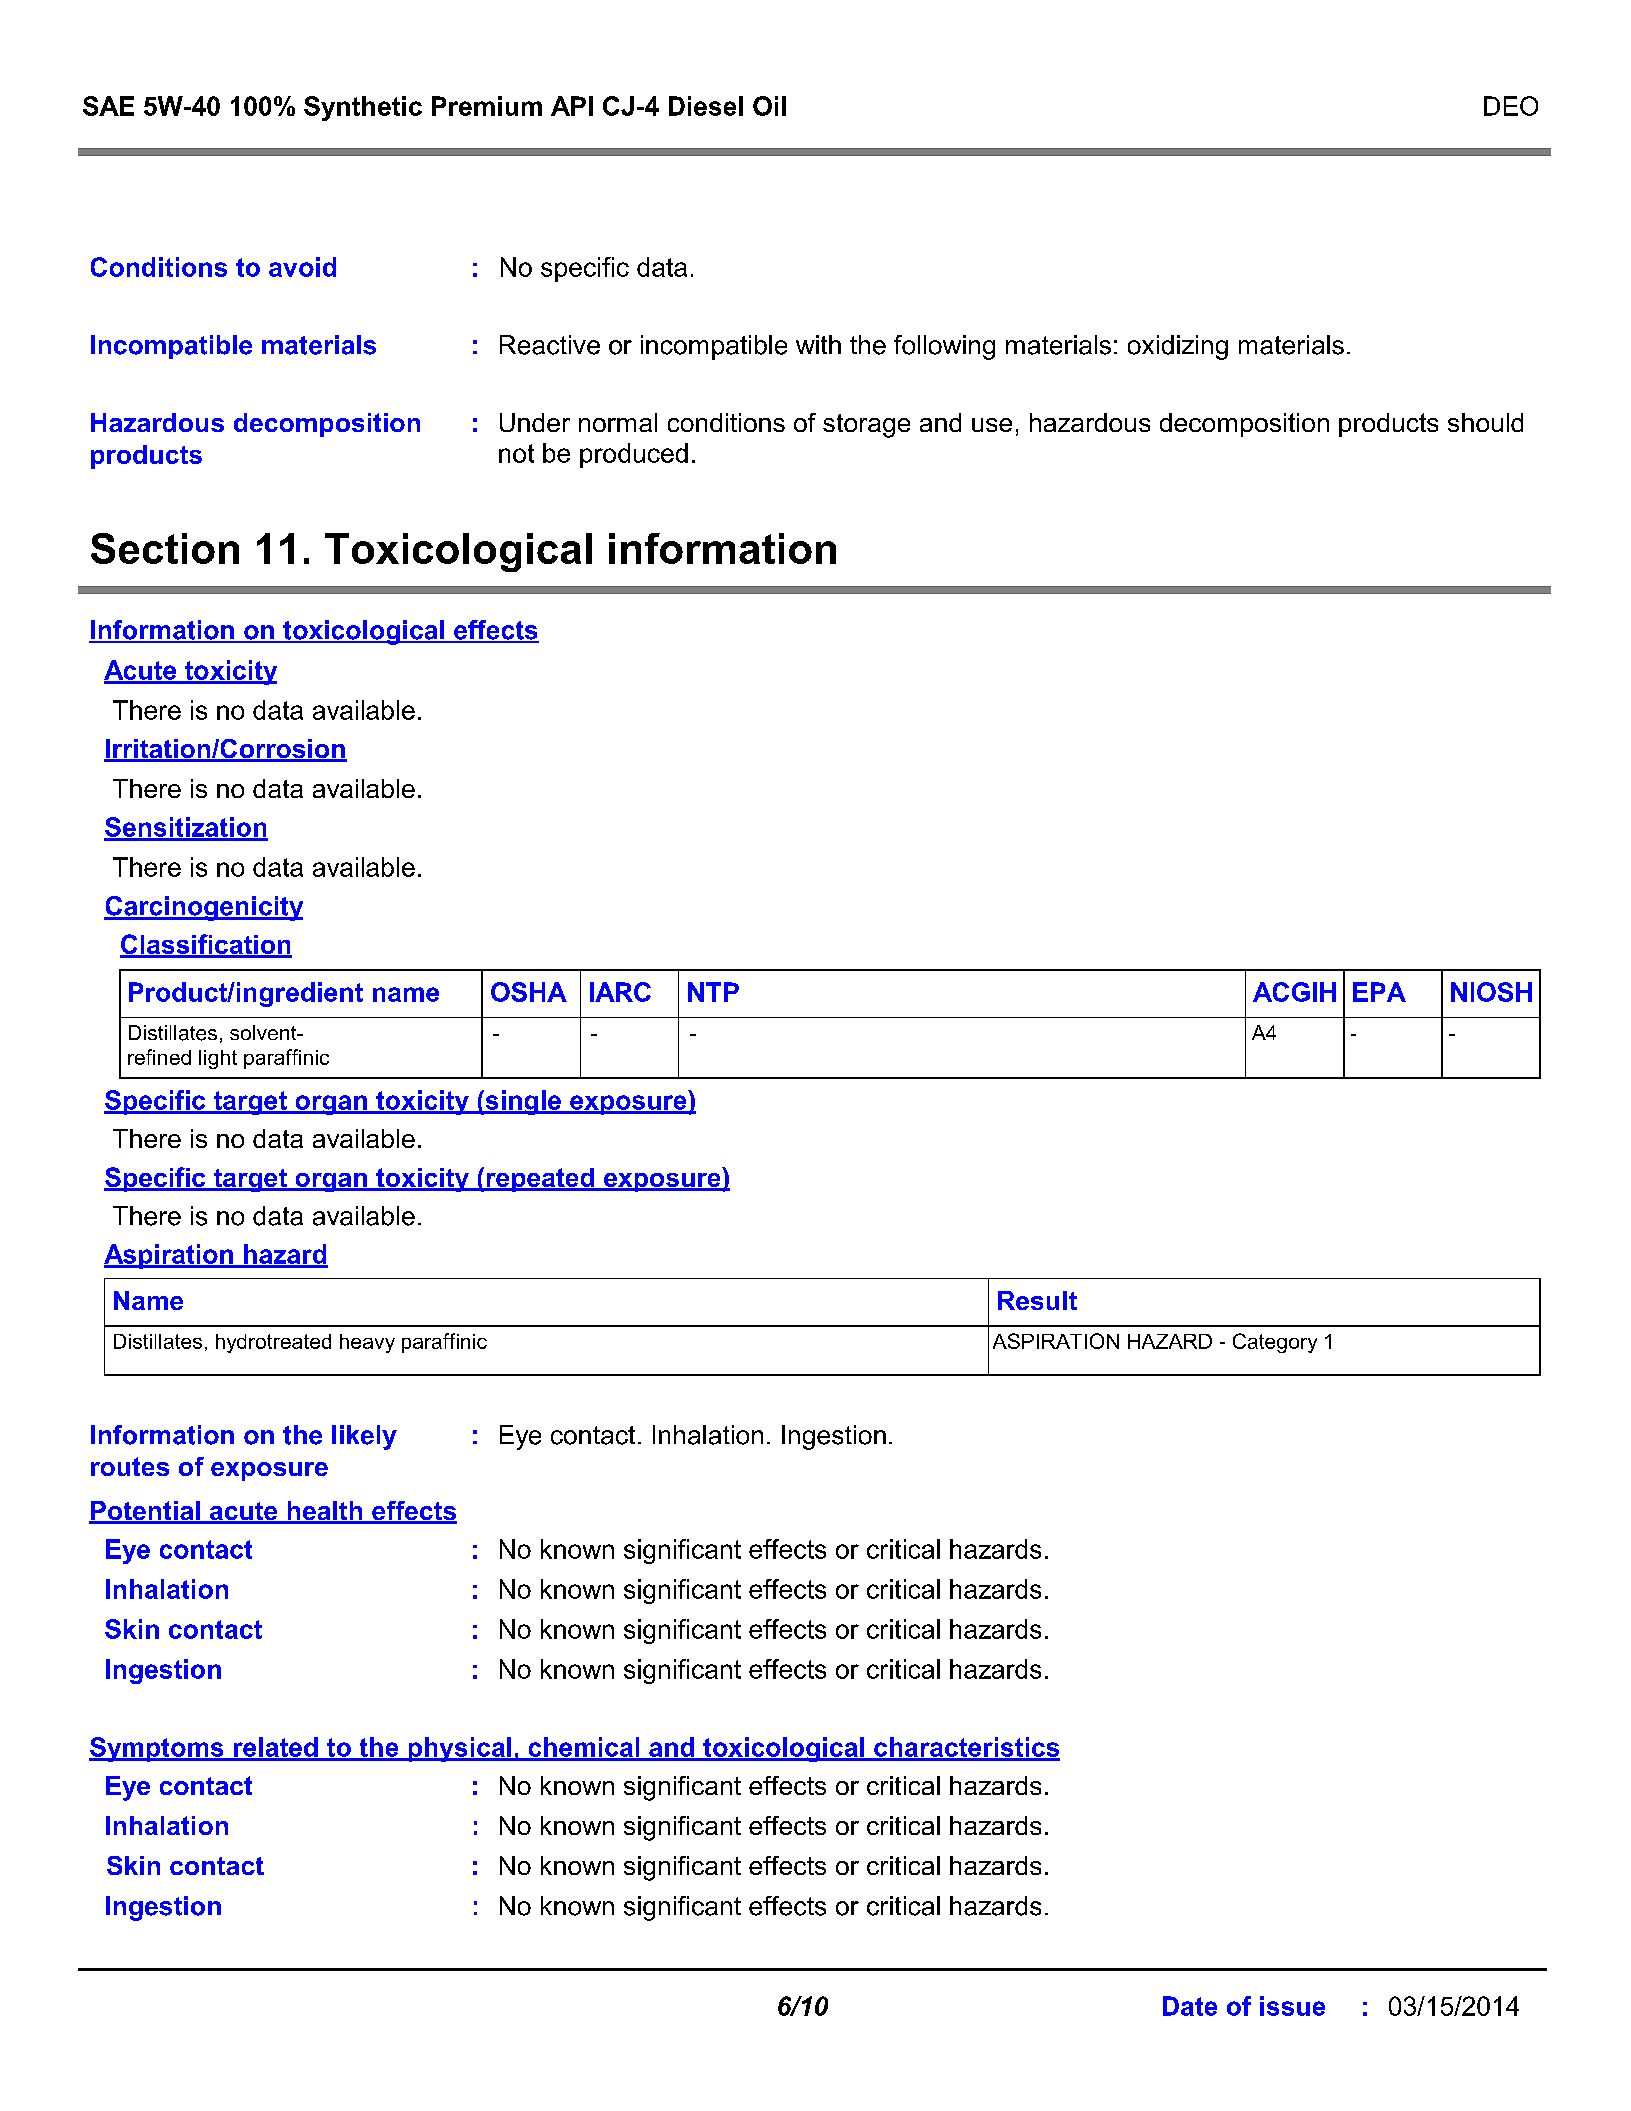 The width and height of the document is (1631, 2111). Describe the element at coordinates (1379, 992) in the document. I see `EPA` at that location.
